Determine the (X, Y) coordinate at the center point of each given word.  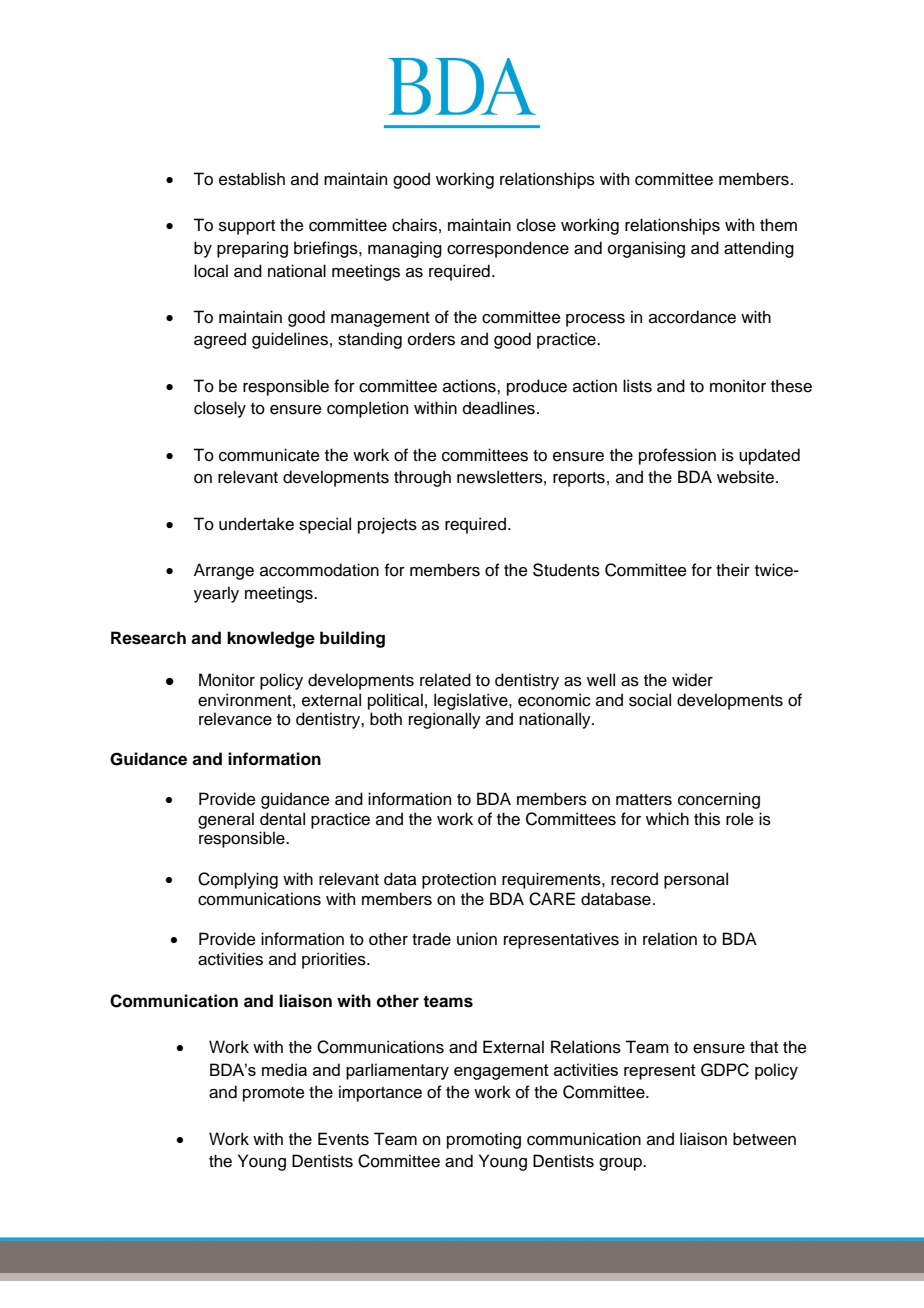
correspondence (508, 249)
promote (274, 1094)
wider (692, 680)
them (778, 225)
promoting (484, 1140)
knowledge (271, 639)
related (445, 680)
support (247, 227)
